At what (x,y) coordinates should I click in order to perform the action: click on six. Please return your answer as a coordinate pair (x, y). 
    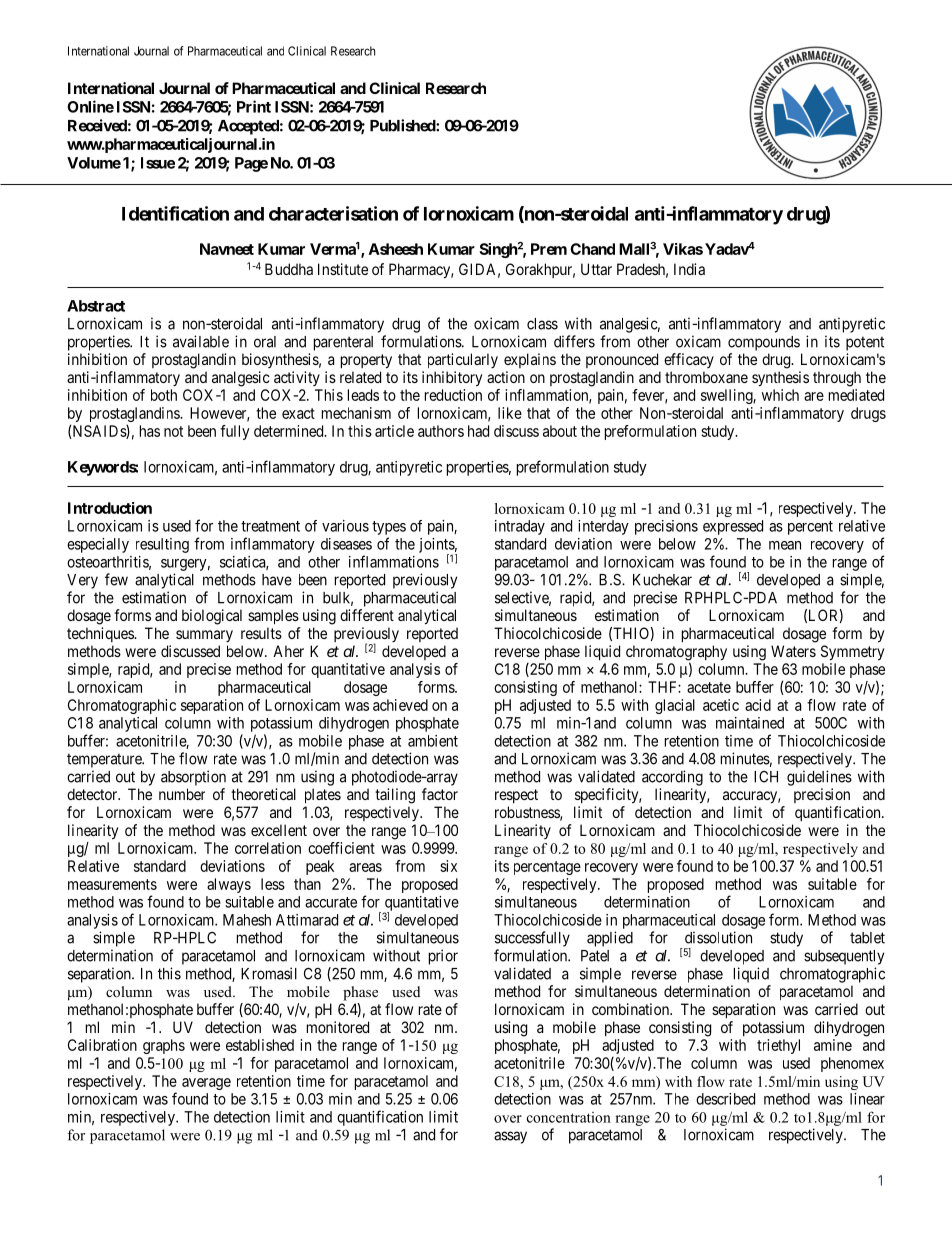
    Looking at the image, I should click on (448, 866).
